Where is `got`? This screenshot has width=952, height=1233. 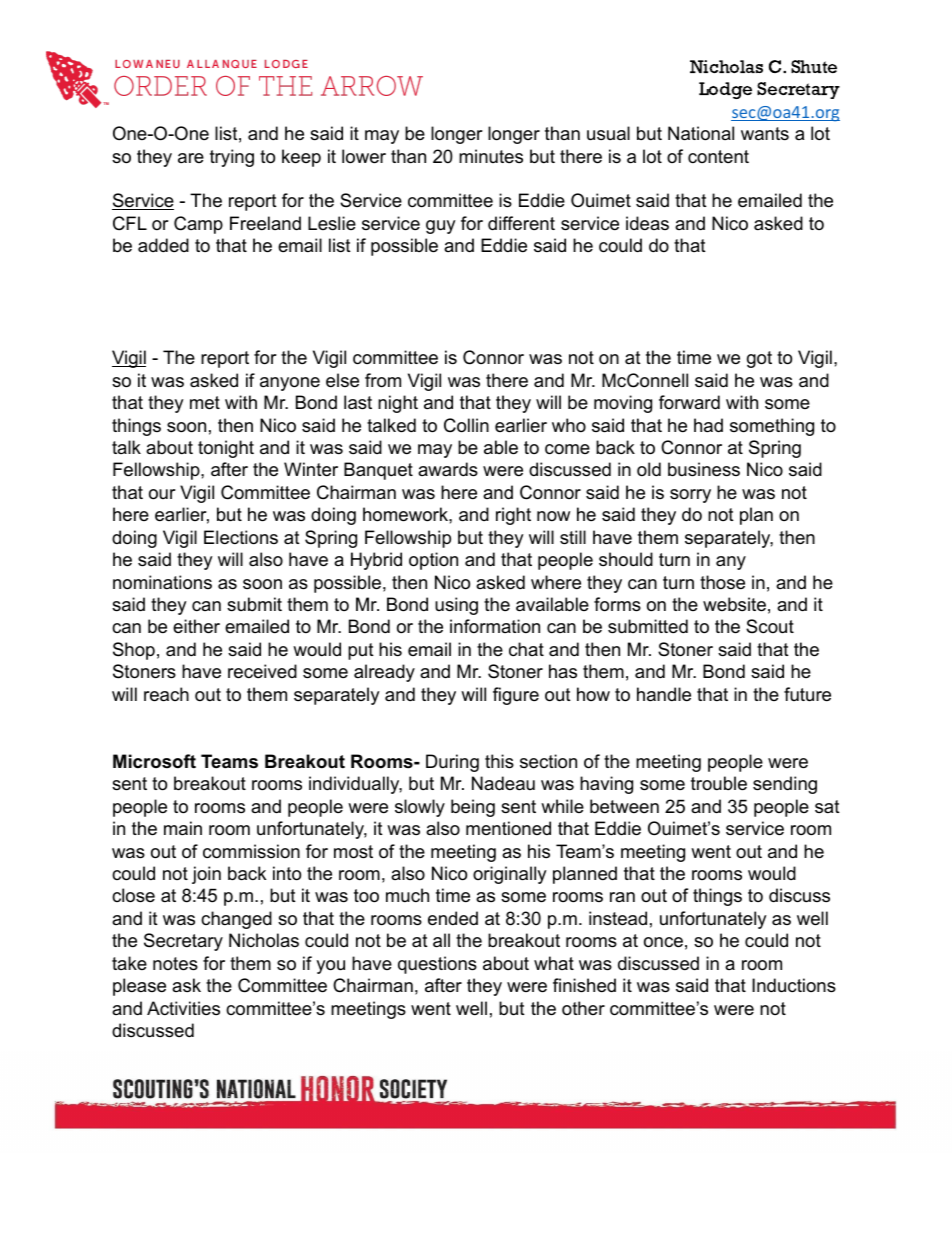 got is located at coordinates (759, 359).
